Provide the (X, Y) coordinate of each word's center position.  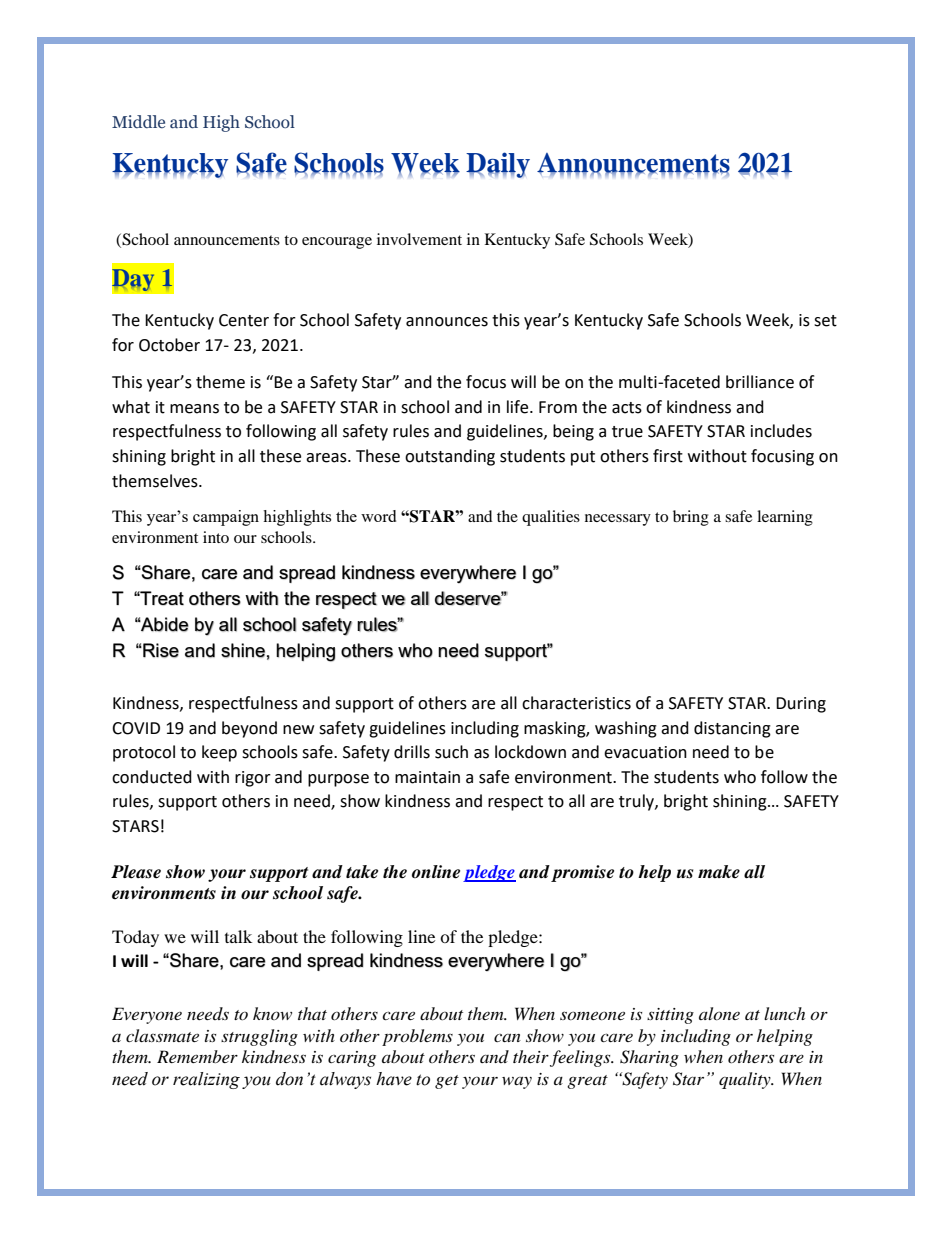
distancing (732, 729)
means (194, 409)
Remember (197, 1056)
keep (219, 753)
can (507, 1038)
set (825, 321)
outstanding (450, 457)
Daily (498, 165)
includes (781, 431)
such (451, 752)
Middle (138, 121)
